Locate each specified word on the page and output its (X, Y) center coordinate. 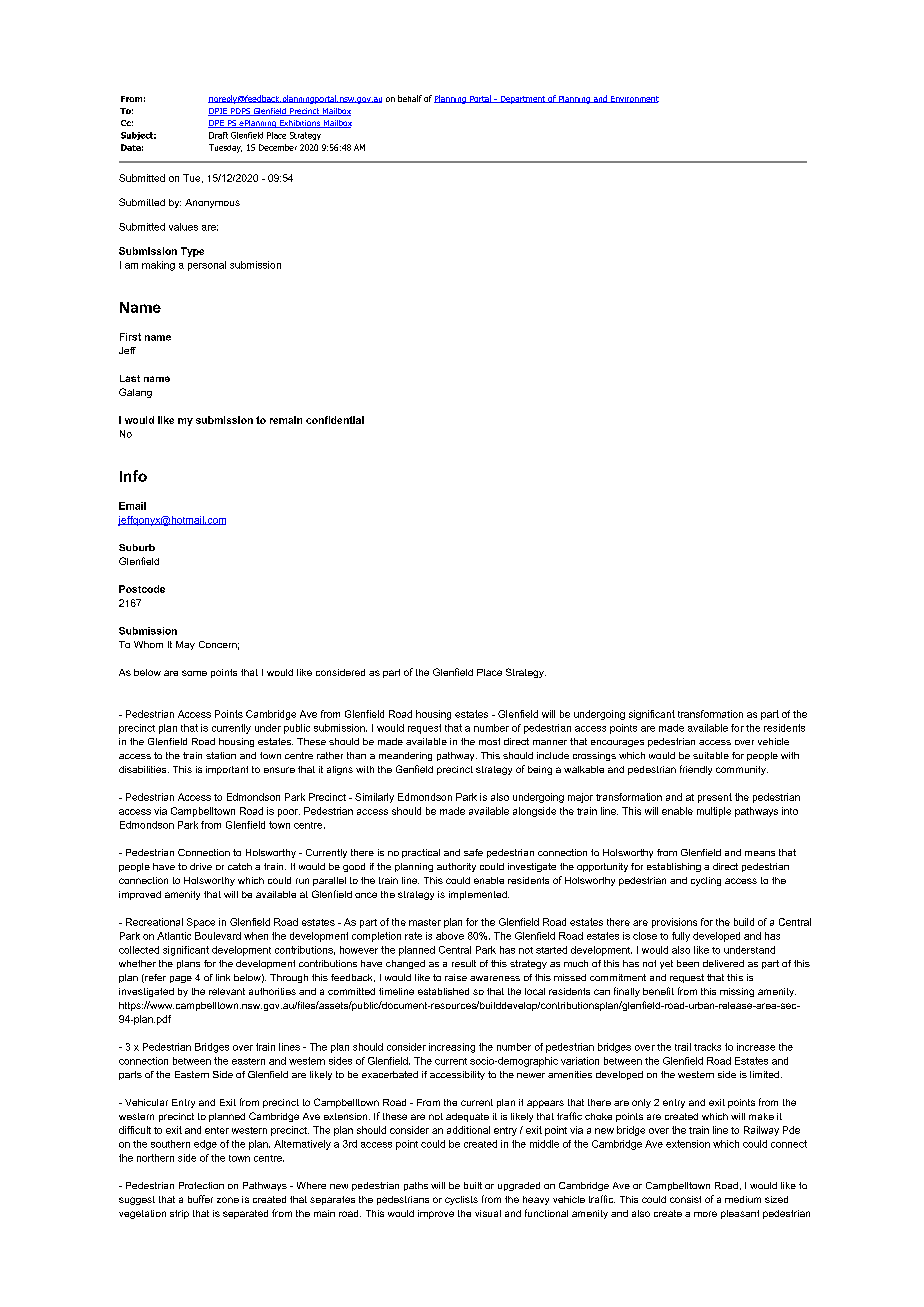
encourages (617, 743)
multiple (714, 812)
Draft (218, 135)
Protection (201, 1185)
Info (133, 476)
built (473, 1185)
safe (473, 852)
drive (201, 866)
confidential (335, 420)
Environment (633, 99)
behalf (410, 98)
